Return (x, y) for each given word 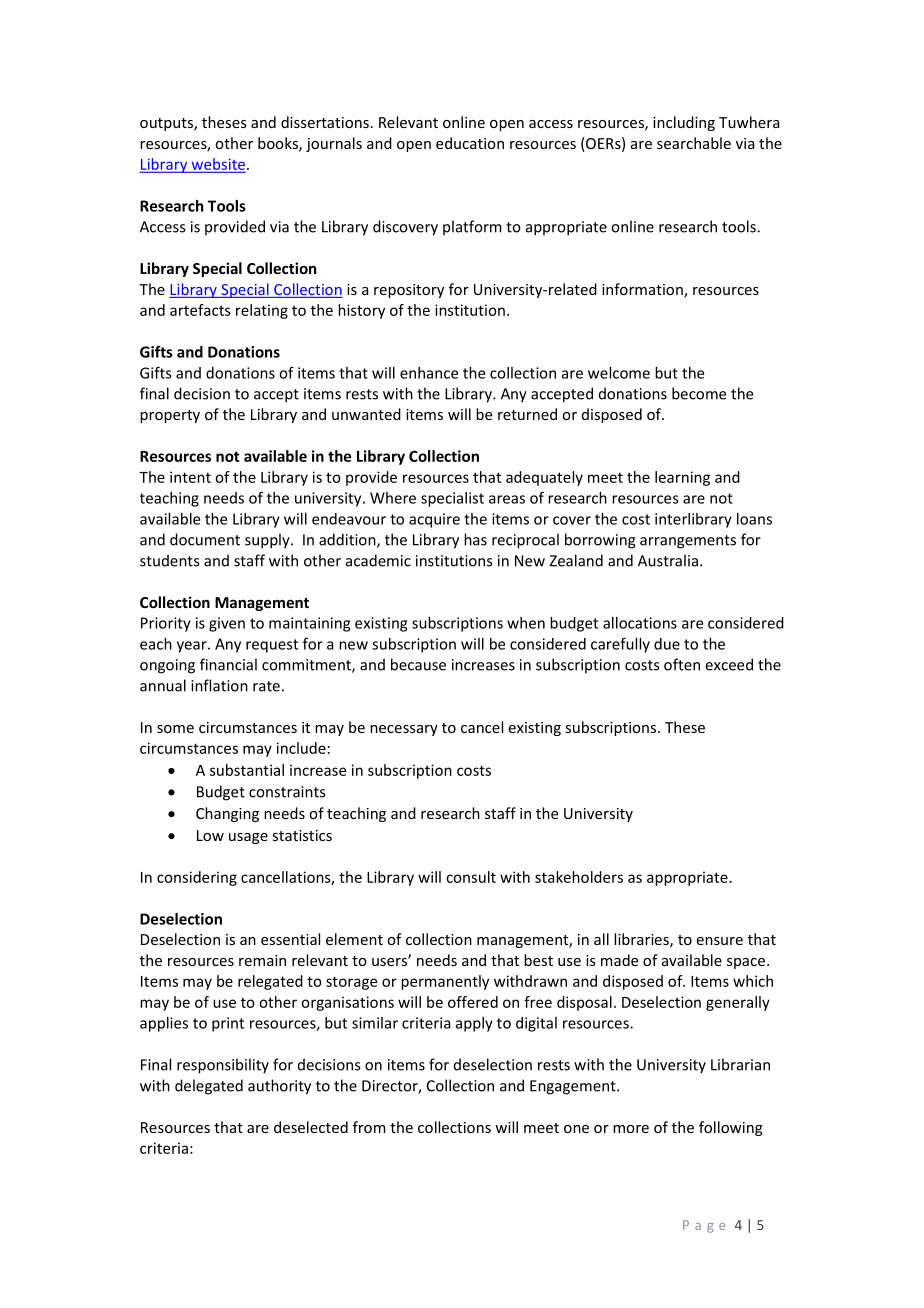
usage (248, 838)
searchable (694, 143)
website (217, 165)
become (699, 393)
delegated (209, 1087)
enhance (429, 373)
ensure (720, 941)
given (227, 624)
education (470, 143)
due (667, 644)
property (170, 416)
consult (471, 877)
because (418, 664)
